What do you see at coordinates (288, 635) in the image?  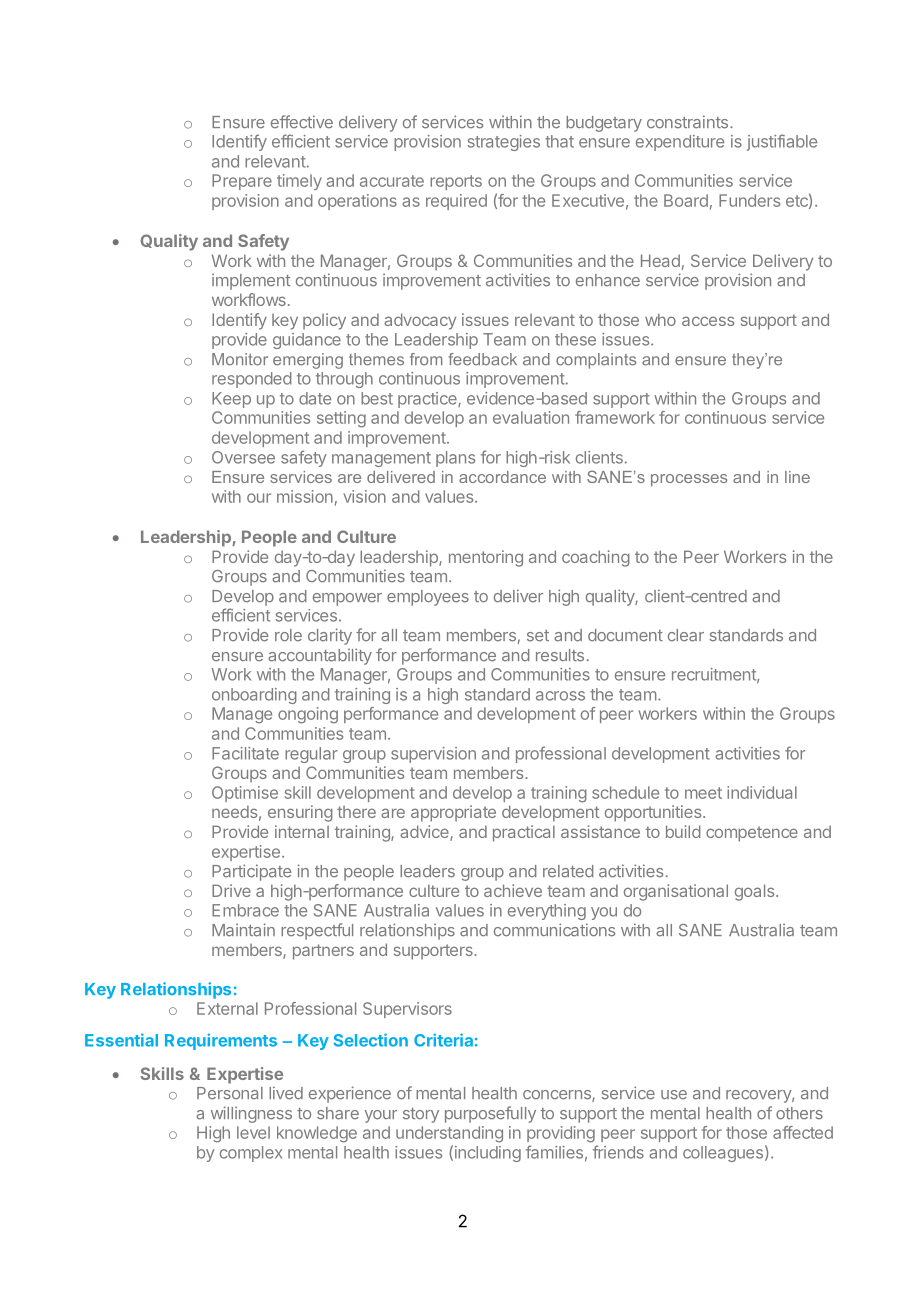 I see `role` at bounding box center [288, 635].
